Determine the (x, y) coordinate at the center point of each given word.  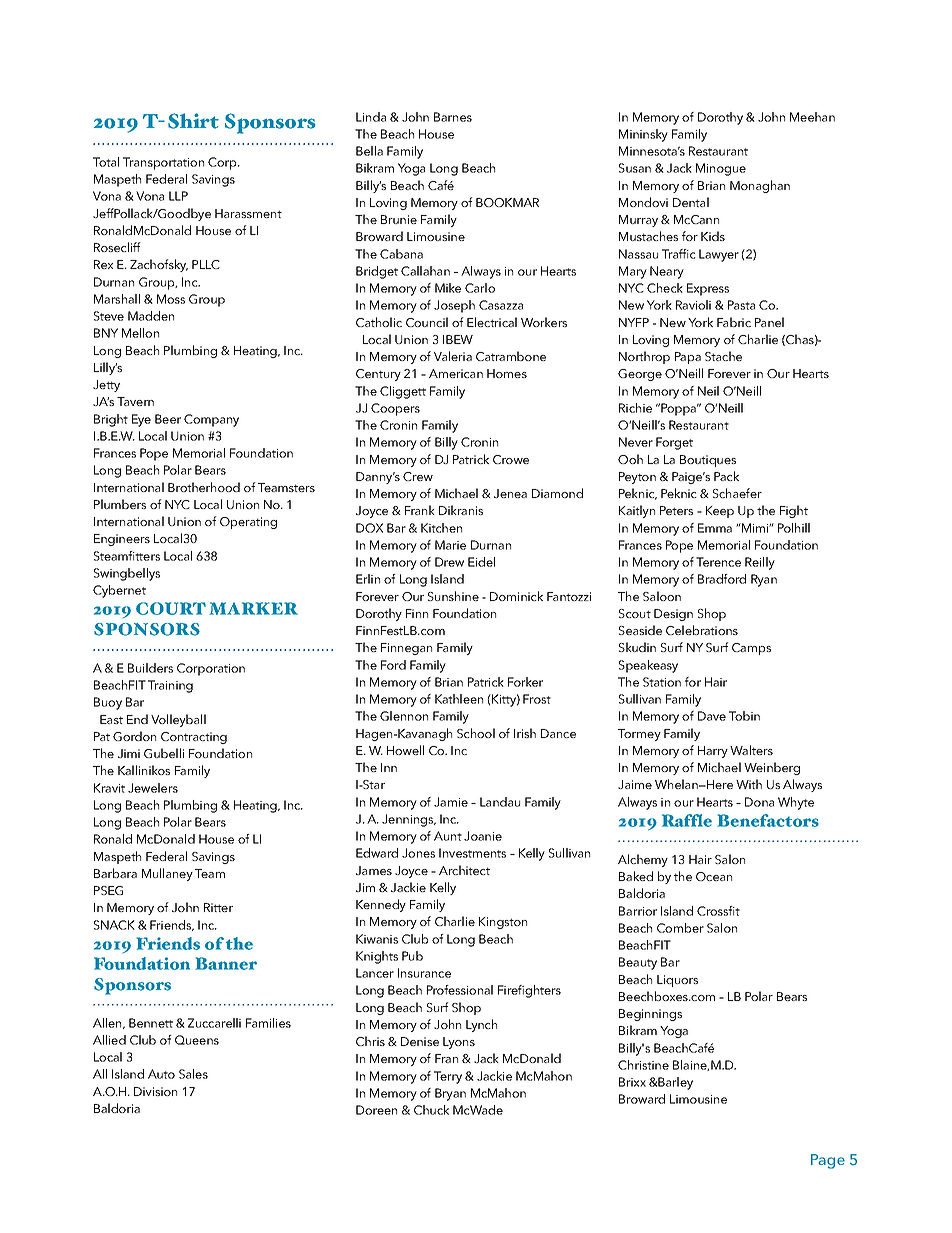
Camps (751, 649)
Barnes (453, 117)
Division (155, 1091)
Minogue (721, 169)
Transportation (163, 163)
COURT (171, 608)
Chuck (431, 1110)
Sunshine (453, 596)
